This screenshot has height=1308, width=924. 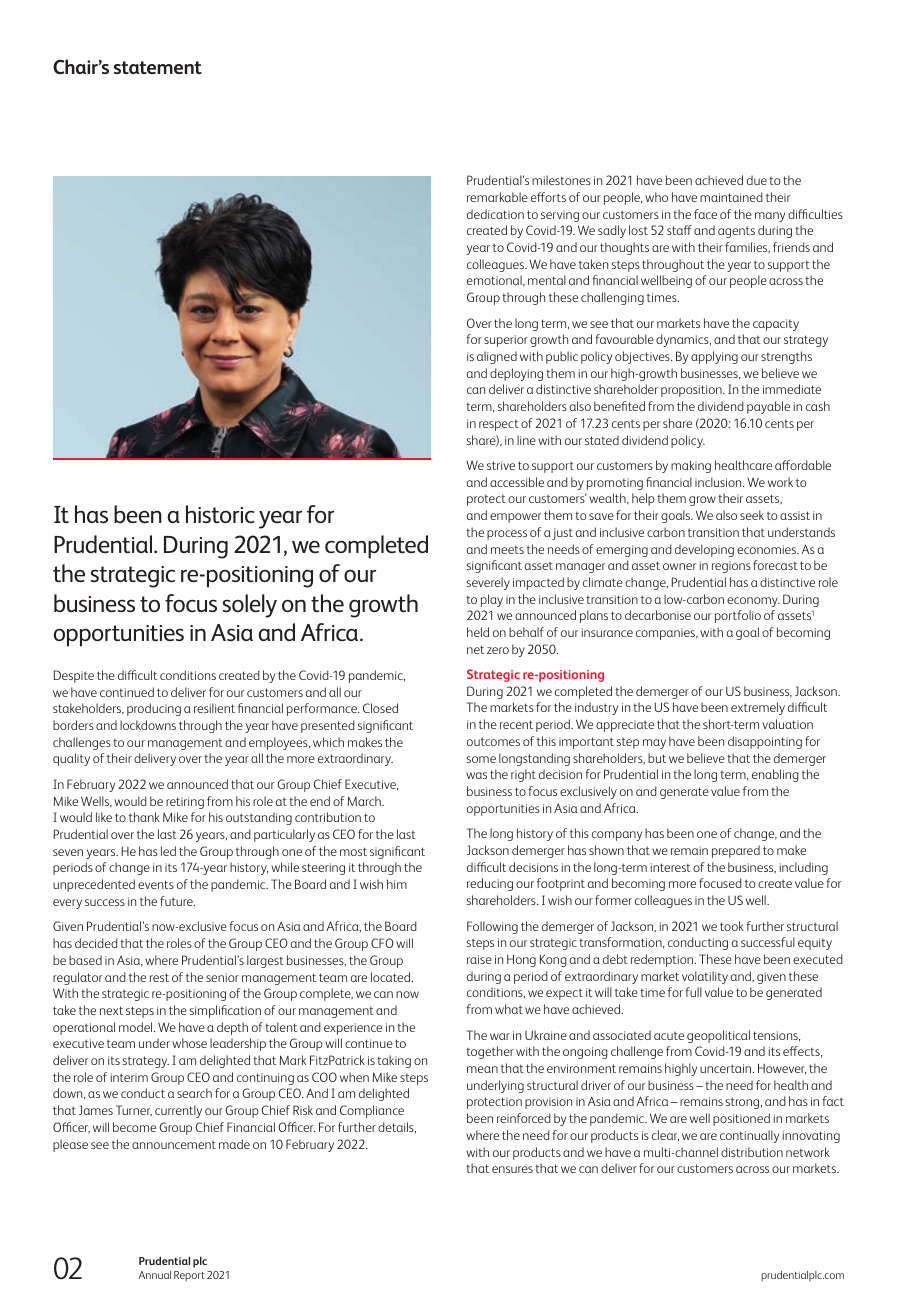 What do you see at coordinates (154, 1275) in the screenshot?
I see `Annual` at bounding box center [154, 1275].
